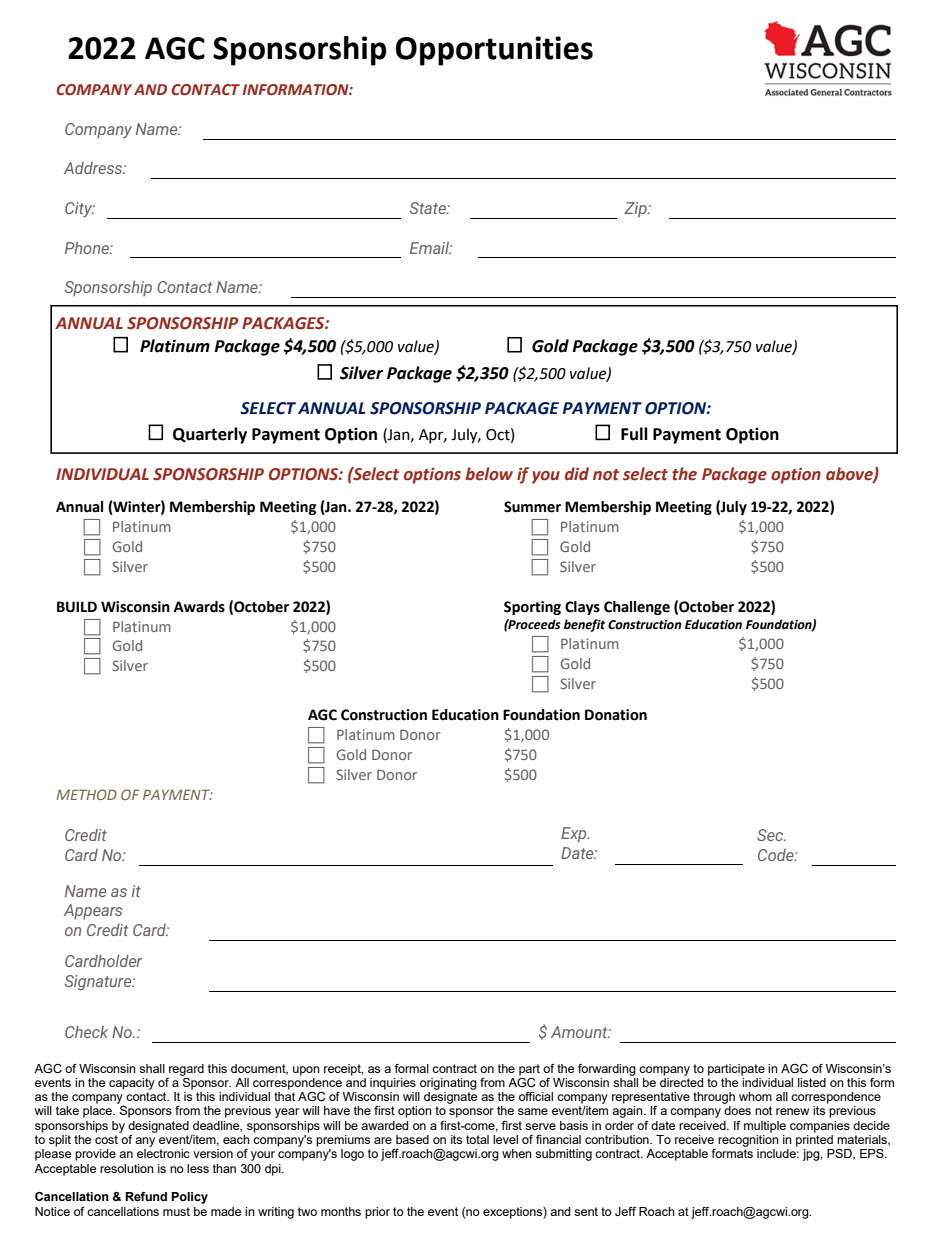  What do you see at coordinates (575, 835) in the screenshot?
I see `Exp` at bounding box center [575, 835].
